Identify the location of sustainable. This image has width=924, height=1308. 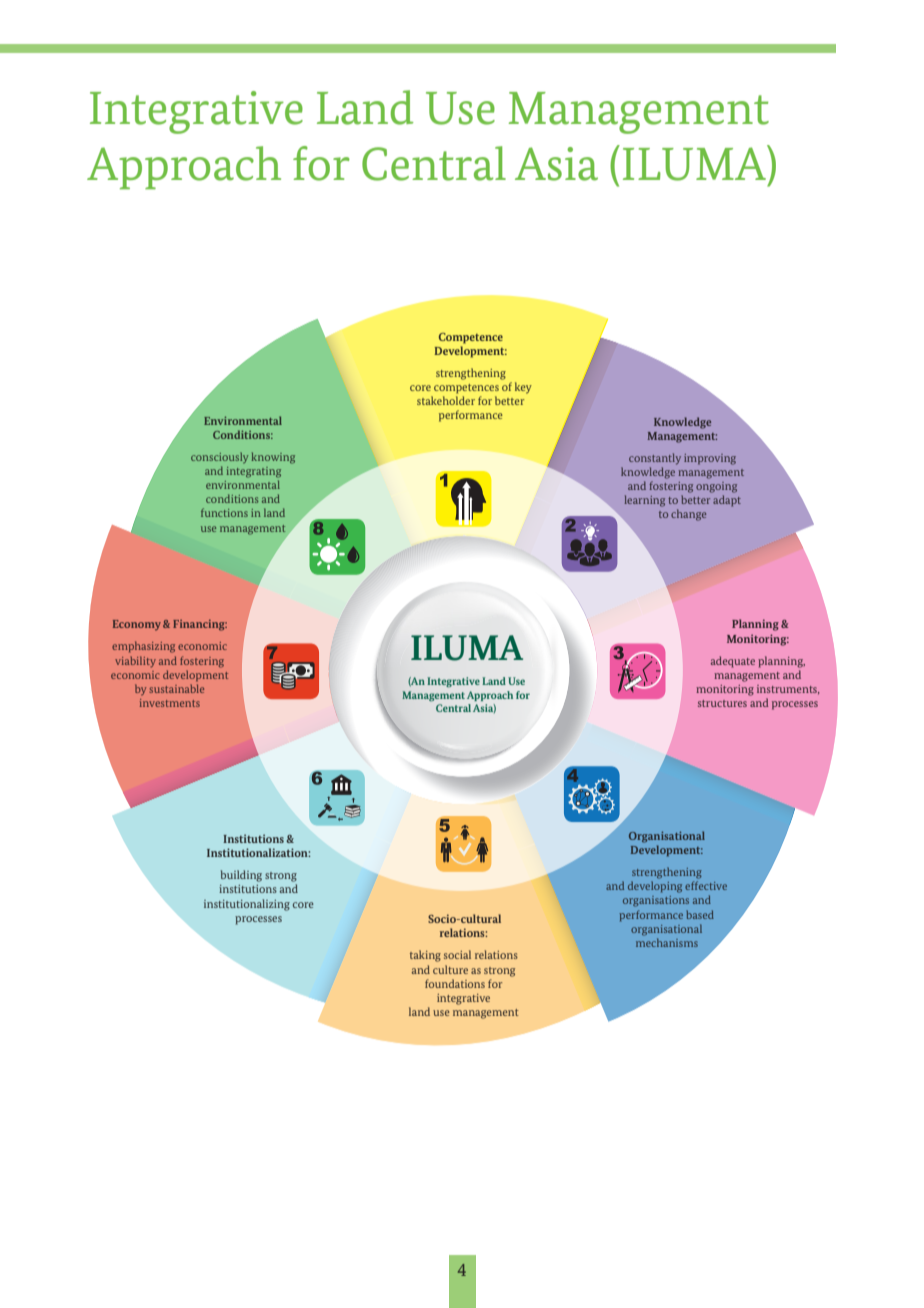
(176, 688).
